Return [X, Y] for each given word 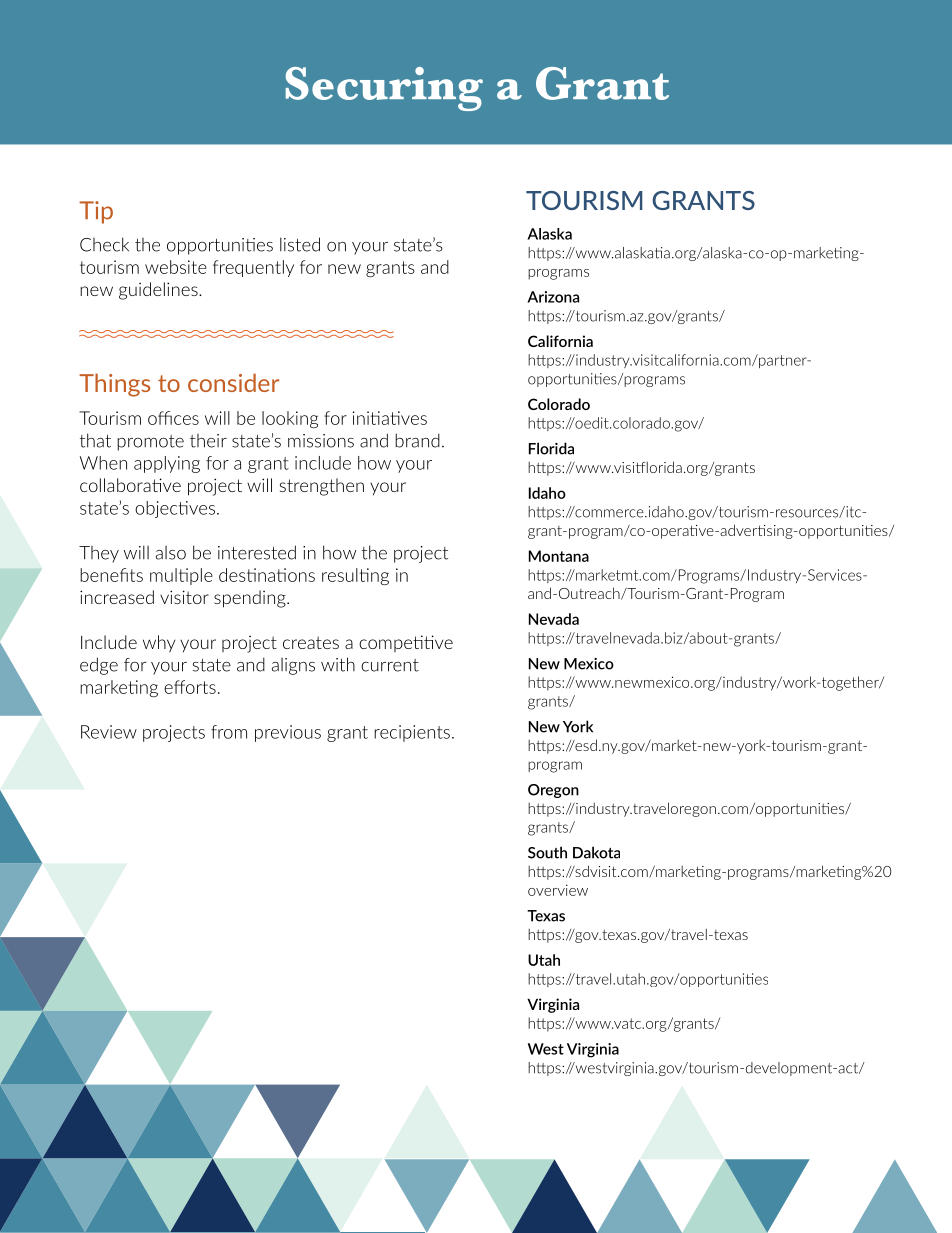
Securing [384, 89]
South [547, 852]
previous [288, 733]
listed [300, 244]
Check [104, 244]
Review [109, 732]
